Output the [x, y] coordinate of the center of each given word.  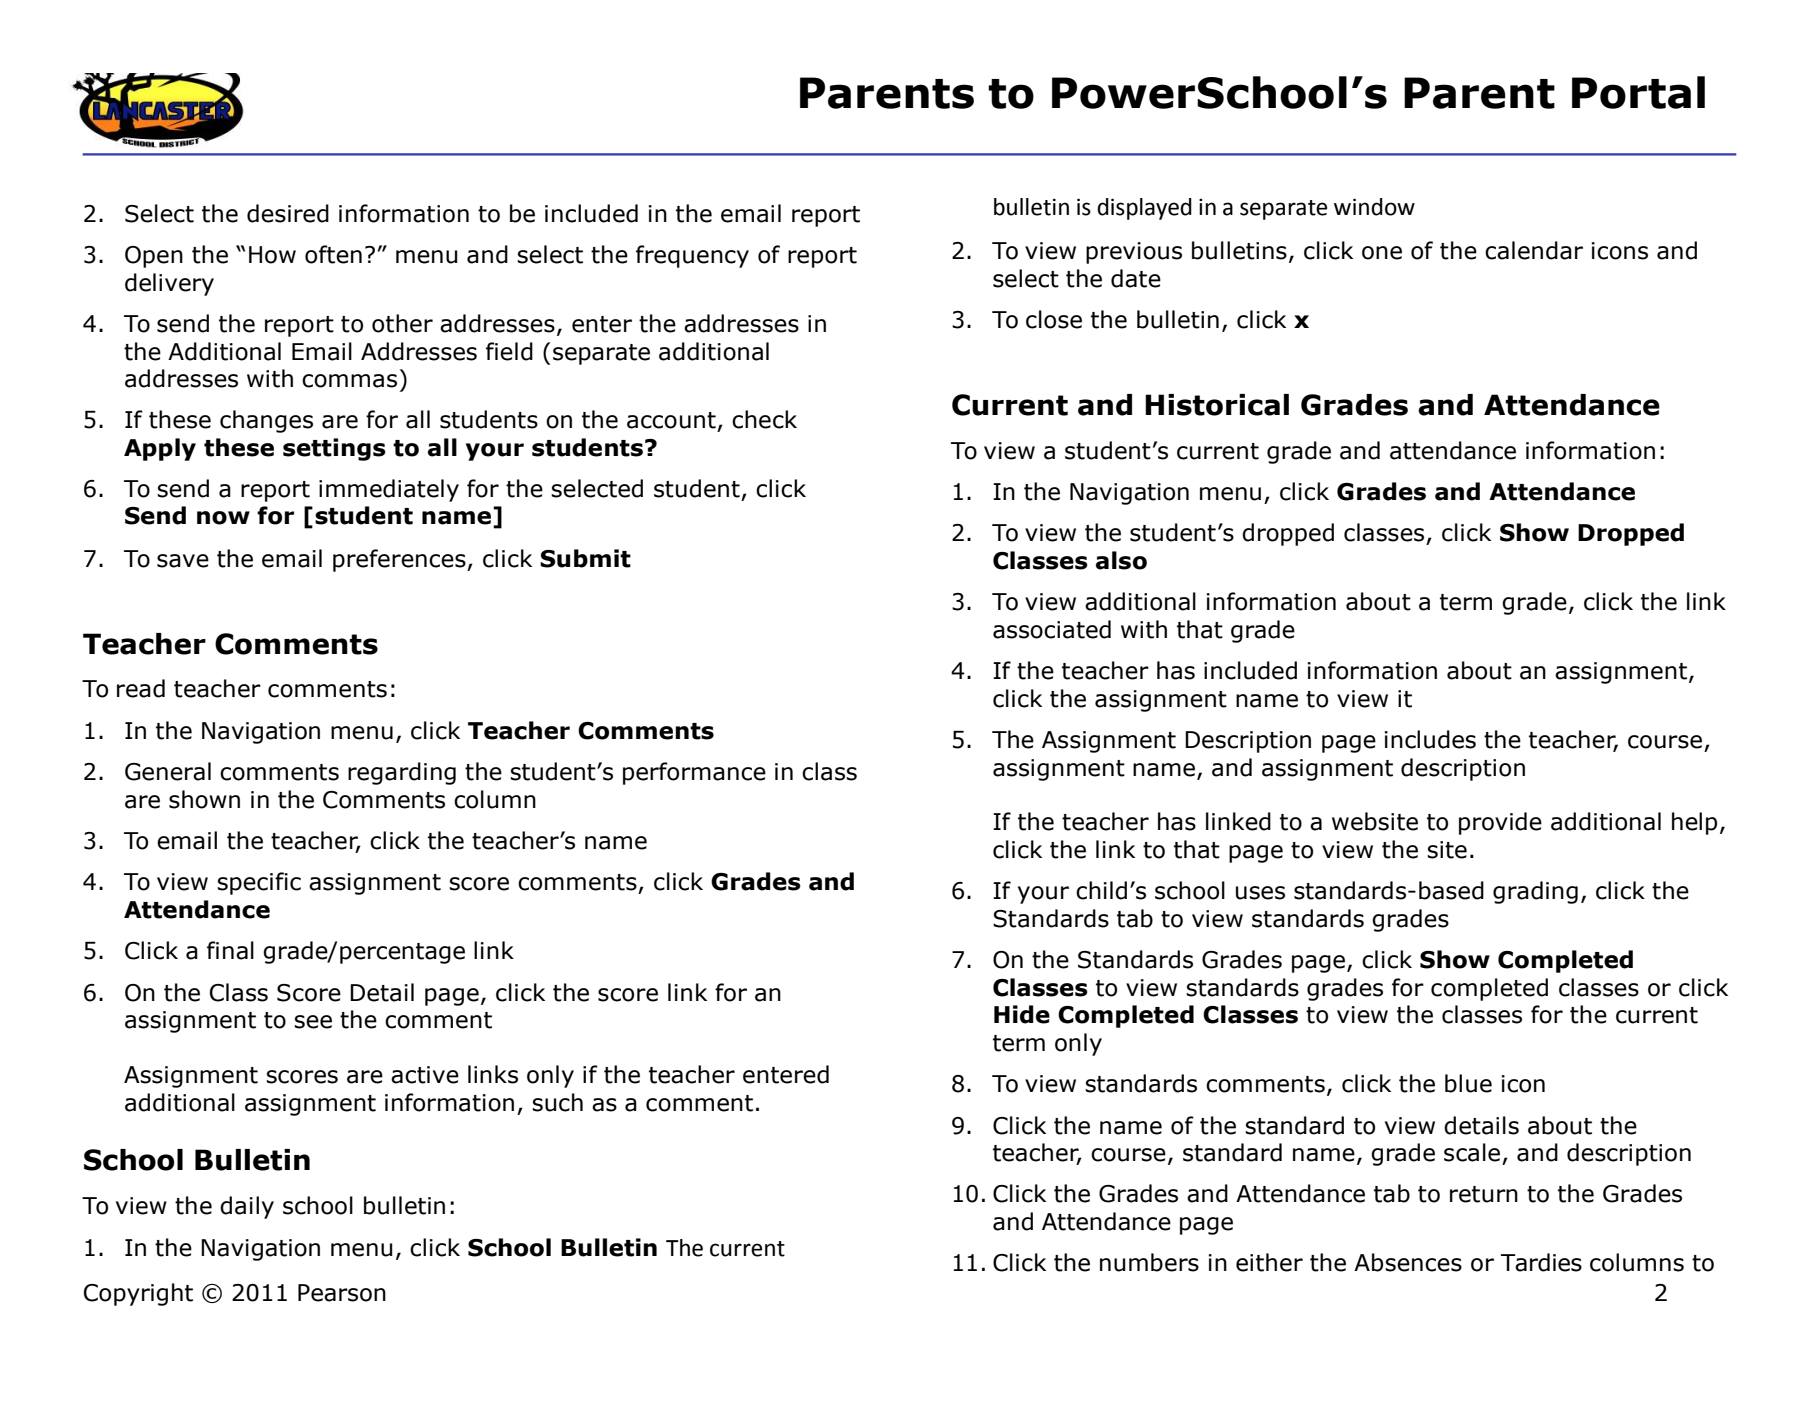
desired [288, 213]
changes [266, 421]
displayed [1144, 209]
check [764, 419]
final [230, 950]
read [141, 688]
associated [1052, 629]
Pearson [342, 1293]
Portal [1638, 92]
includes [1430, 739]
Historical [1217, 405]
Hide [1022, 1014]
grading [1535, 892]
